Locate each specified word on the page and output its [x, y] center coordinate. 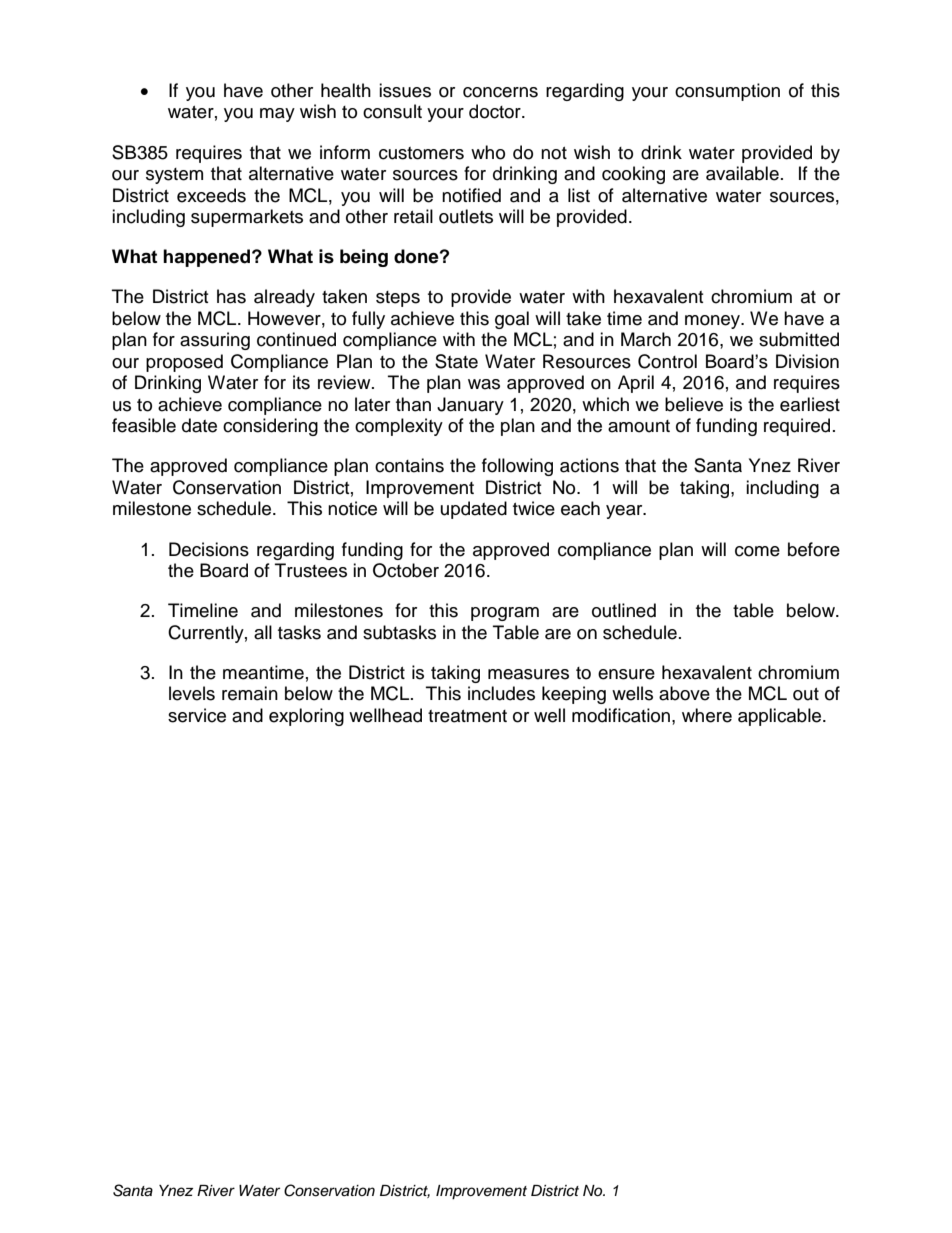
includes [501, 693]
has [231, 296]
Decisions [209, 549]
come [757, 551]
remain [250, 693]
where [707, 715]
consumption [727, 92]
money [714, 322]
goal [512, 320]
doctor [496, 111]
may [277, 115]
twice [534, 508]
